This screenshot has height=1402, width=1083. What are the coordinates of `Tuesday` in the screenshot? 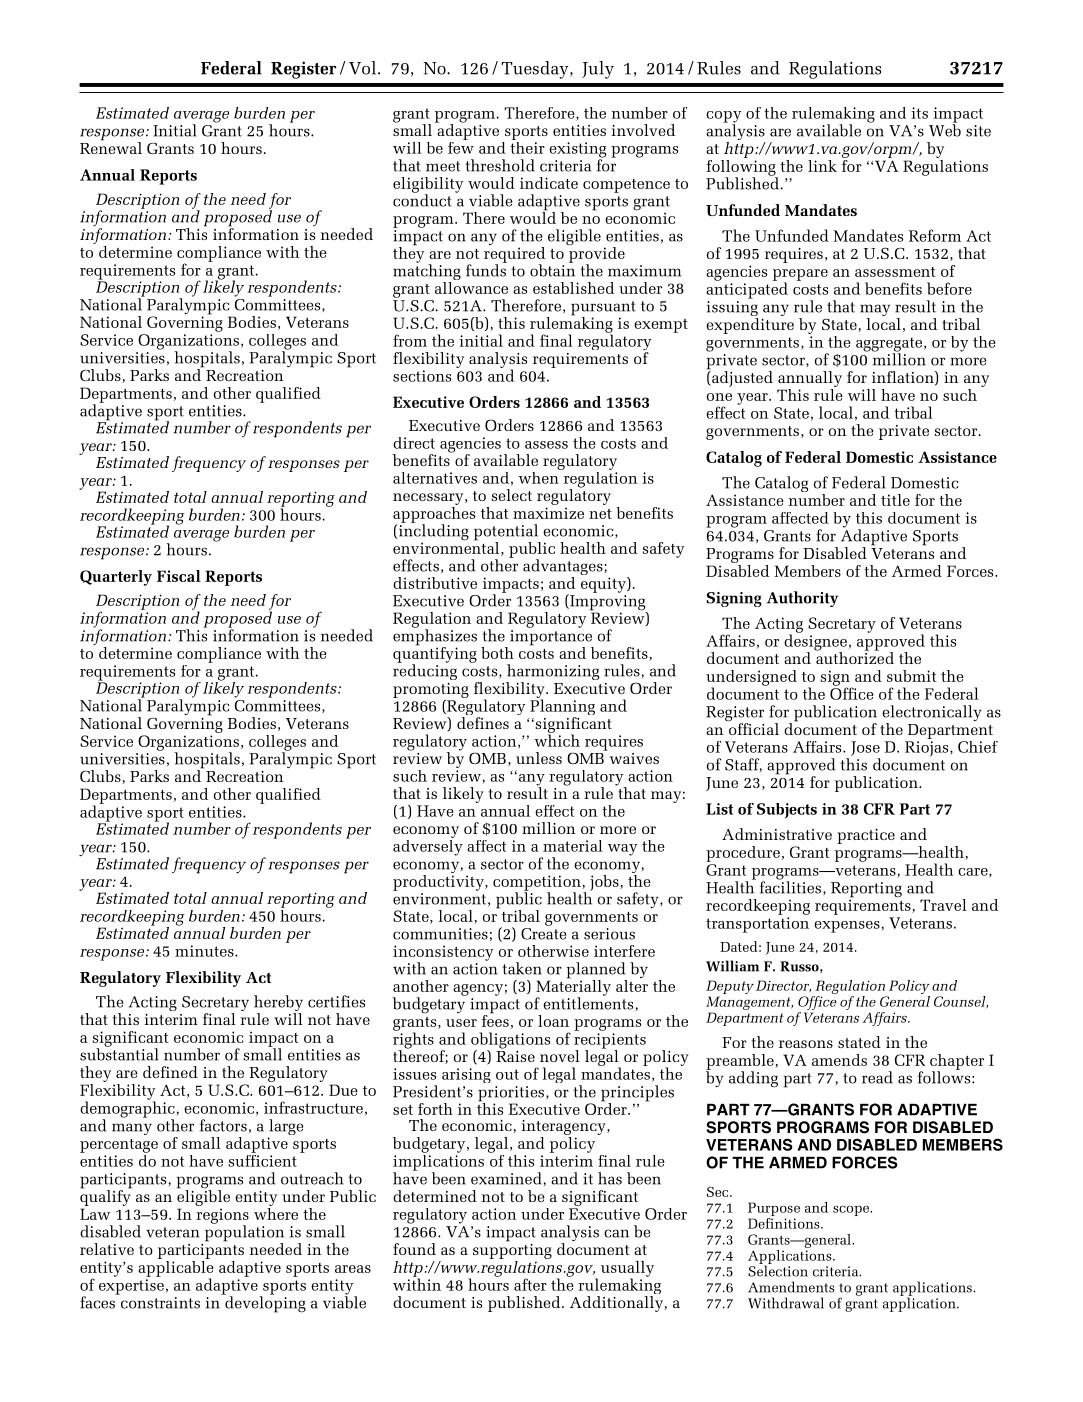 It's located at (536, 70).
